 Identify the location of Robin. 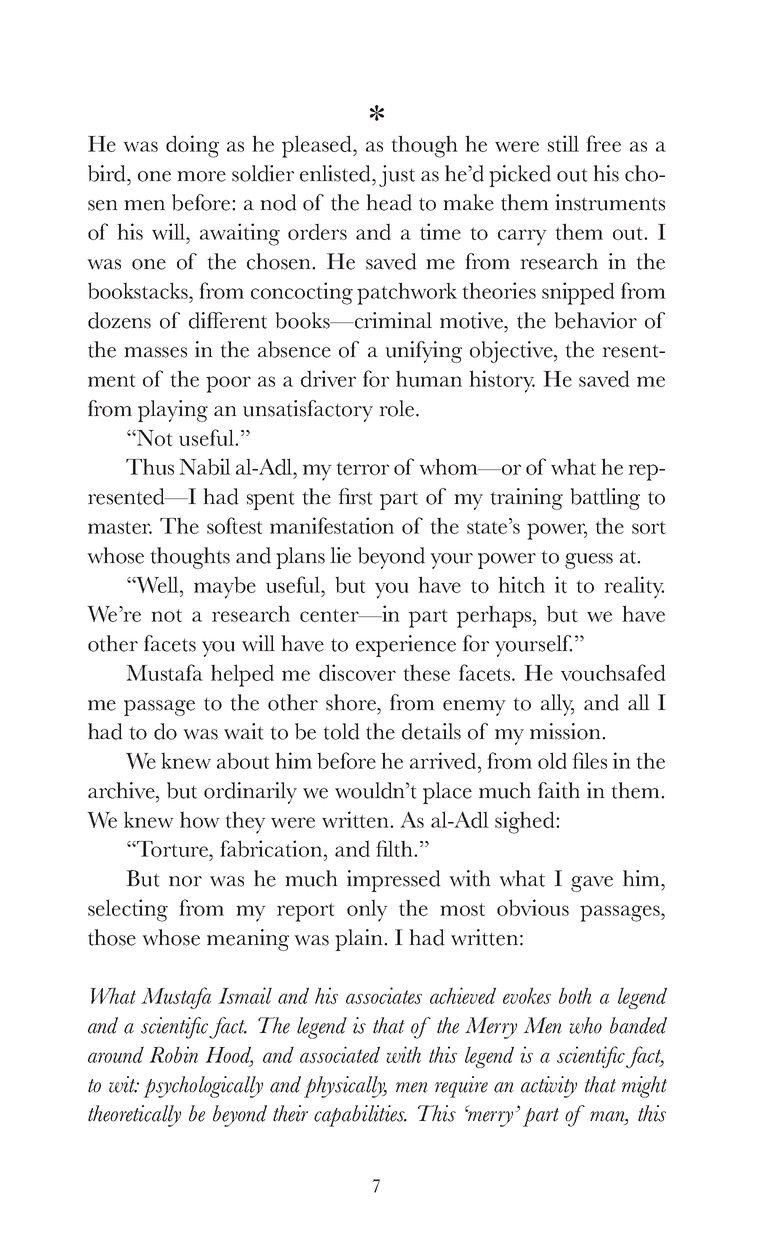
(173, 1054).
